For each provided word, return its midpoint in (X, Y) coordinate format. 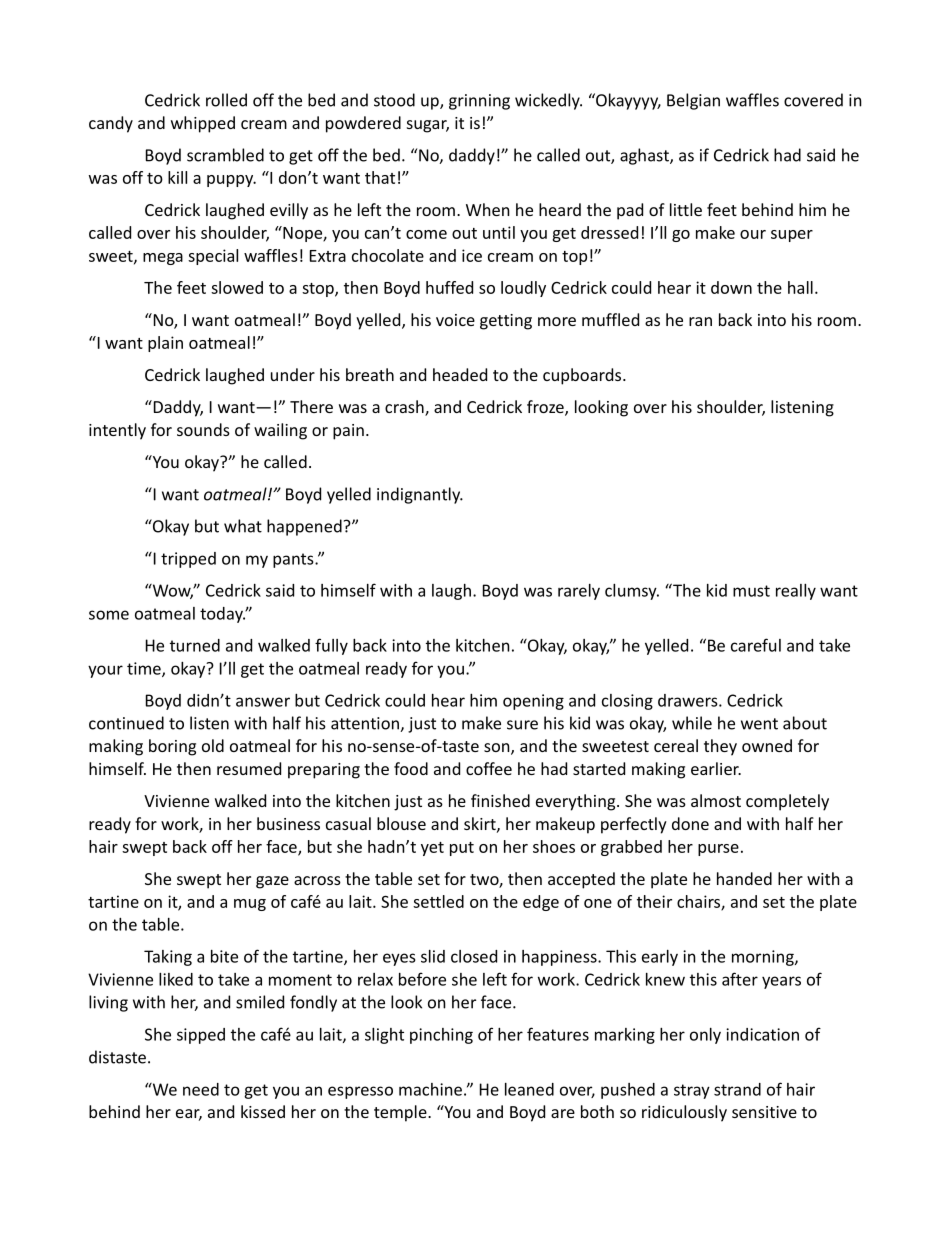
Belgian (693, 101)
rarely (579, 592)
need (201, 1089)
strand (737, 1089)
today (222, 615)
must (751, 591)
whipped (203, 124)
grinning (479, 102)
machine (430, 1089)
